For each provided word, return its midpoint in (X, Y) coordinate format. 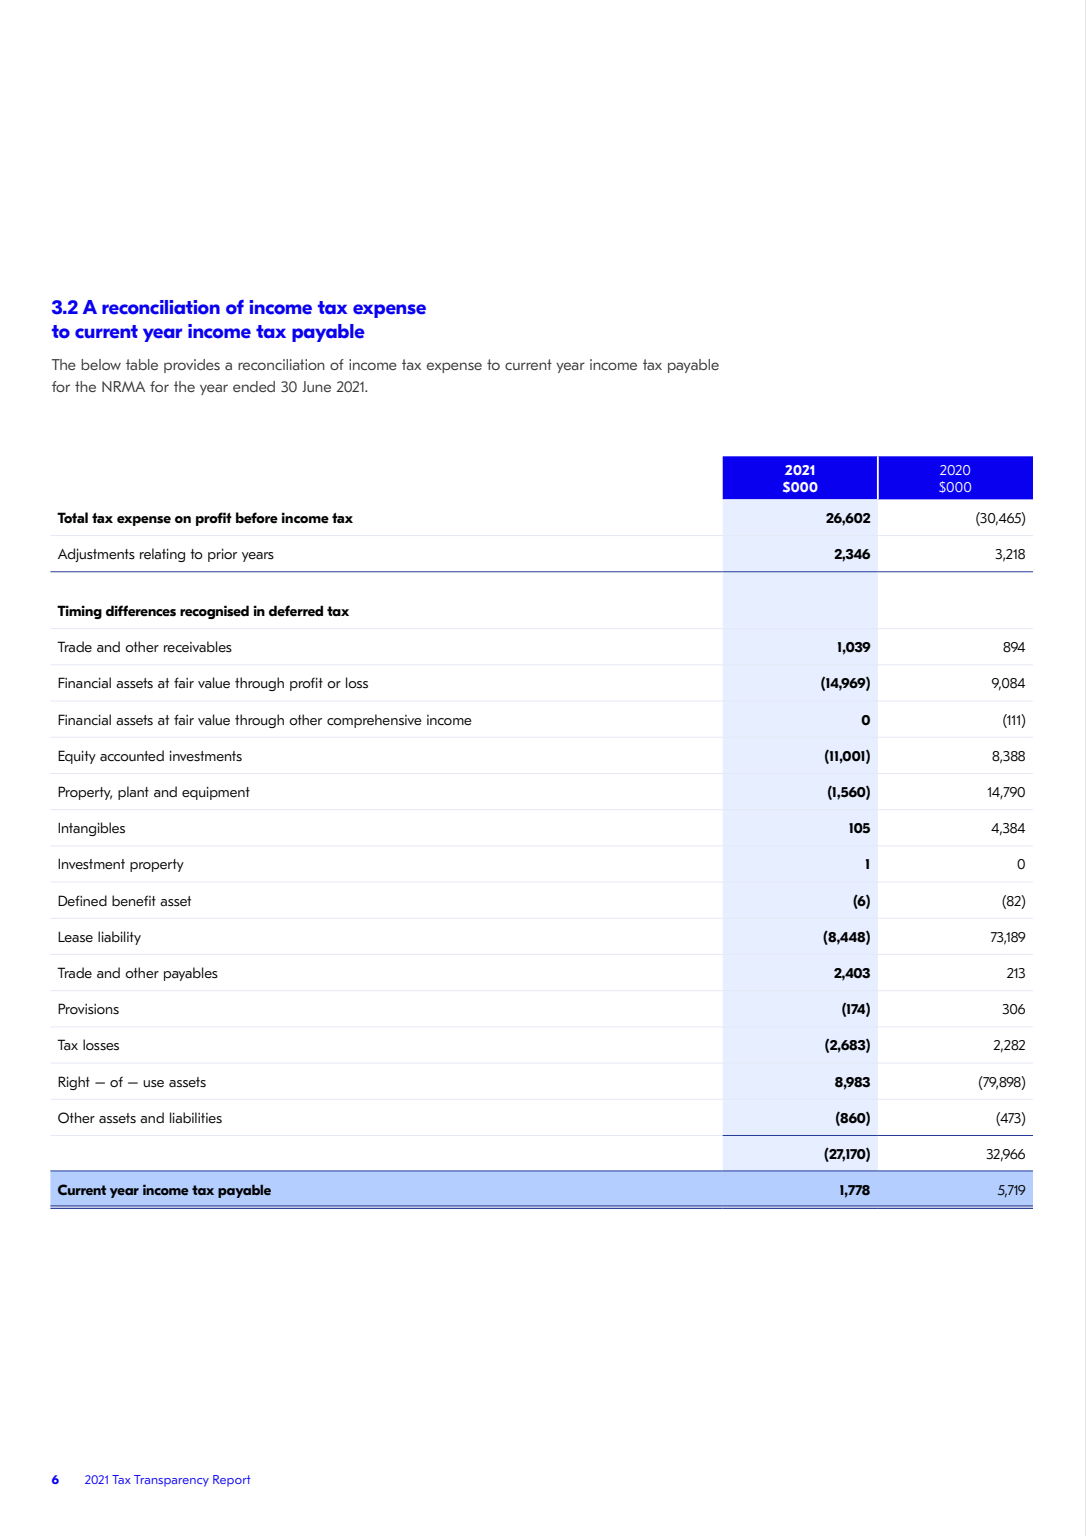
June (316, 386)
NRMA (123, 386)
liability (119, 938)
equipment (216, 793)
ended (254, 386)
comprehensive (374, 721)
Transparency (171, 1481)
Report (232, 1481)
